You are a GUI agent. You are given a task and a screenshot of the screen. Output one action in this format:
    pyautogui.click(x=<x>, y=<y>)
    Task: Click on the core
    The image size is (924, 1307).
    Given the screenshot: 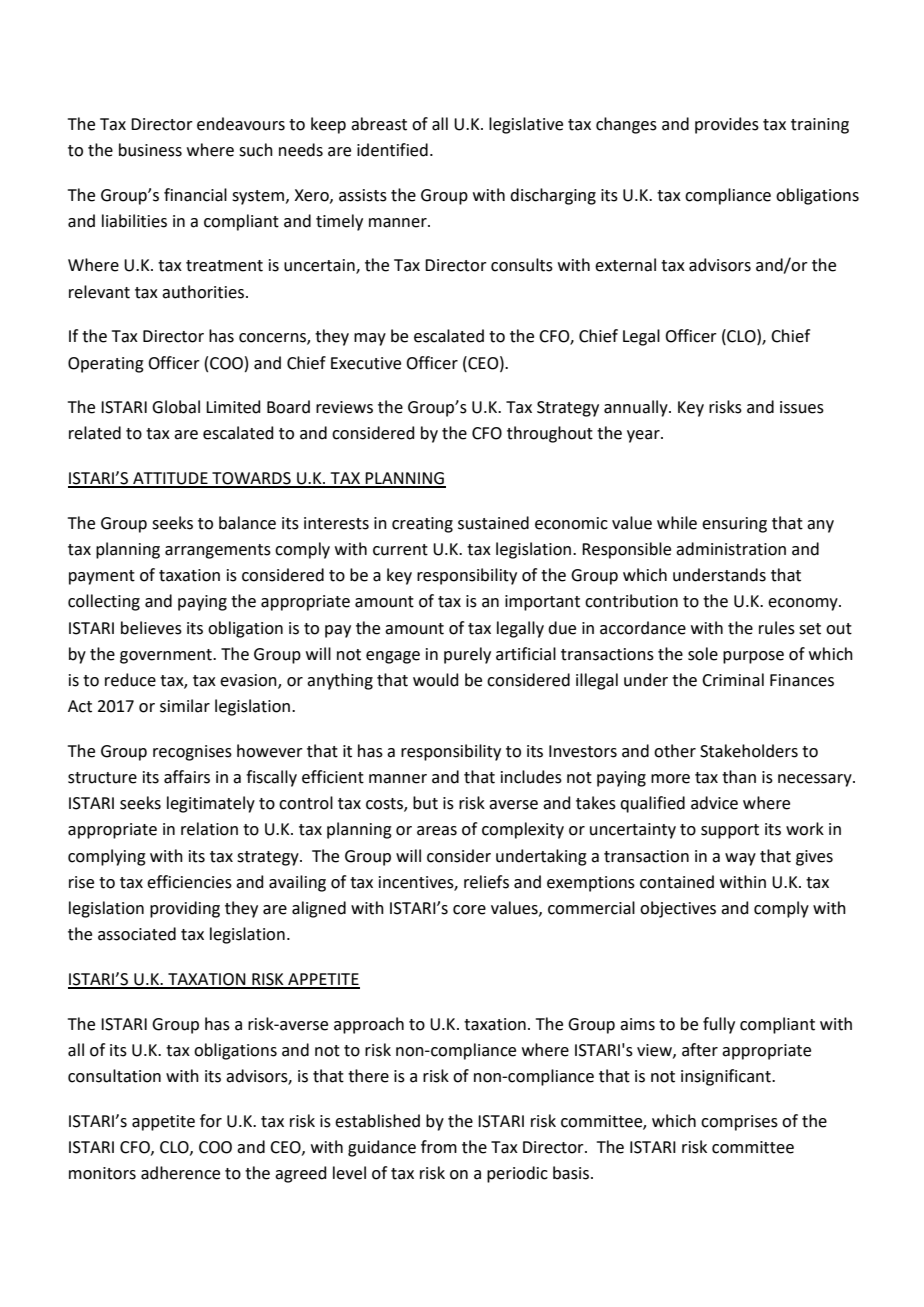 What is the action you would take?
    pyautogui.click(x=469, y=910)
